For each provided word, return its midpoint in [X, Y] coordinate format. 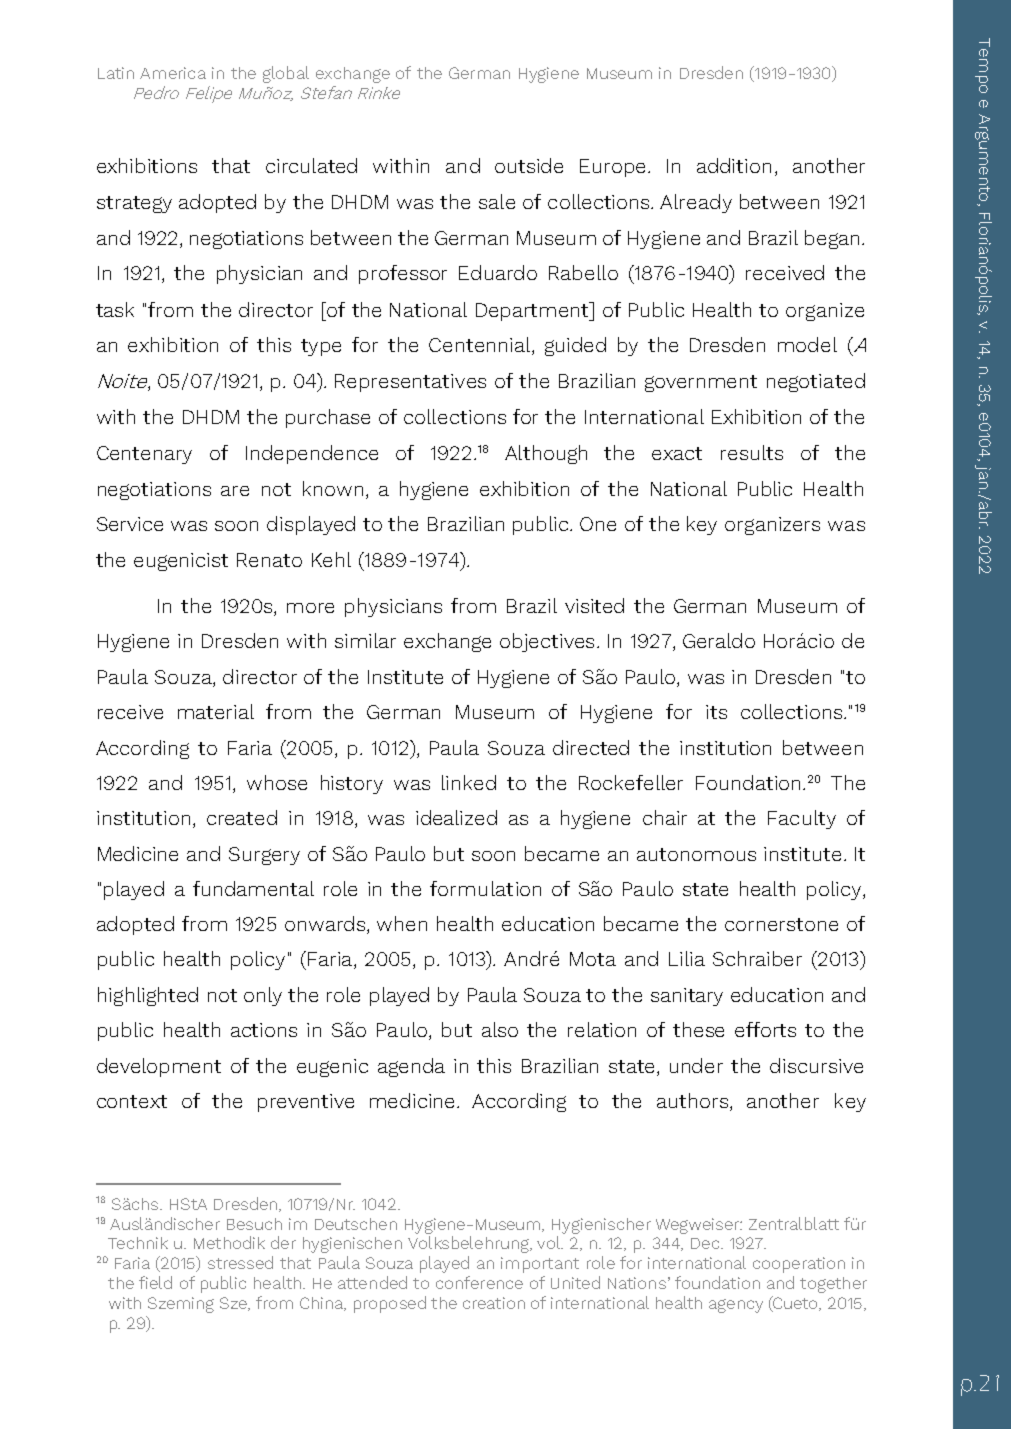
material [216, 711]
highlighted [148, 996]
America [173, 73]
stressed [240, 1262]
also [500, 1029]
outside [529, 165]
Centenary [144, 455]
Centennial [481, 346]
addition [734, 165]
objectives [547, 642]
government [701, 383]
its [716, 712]
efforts [765, 1029]
